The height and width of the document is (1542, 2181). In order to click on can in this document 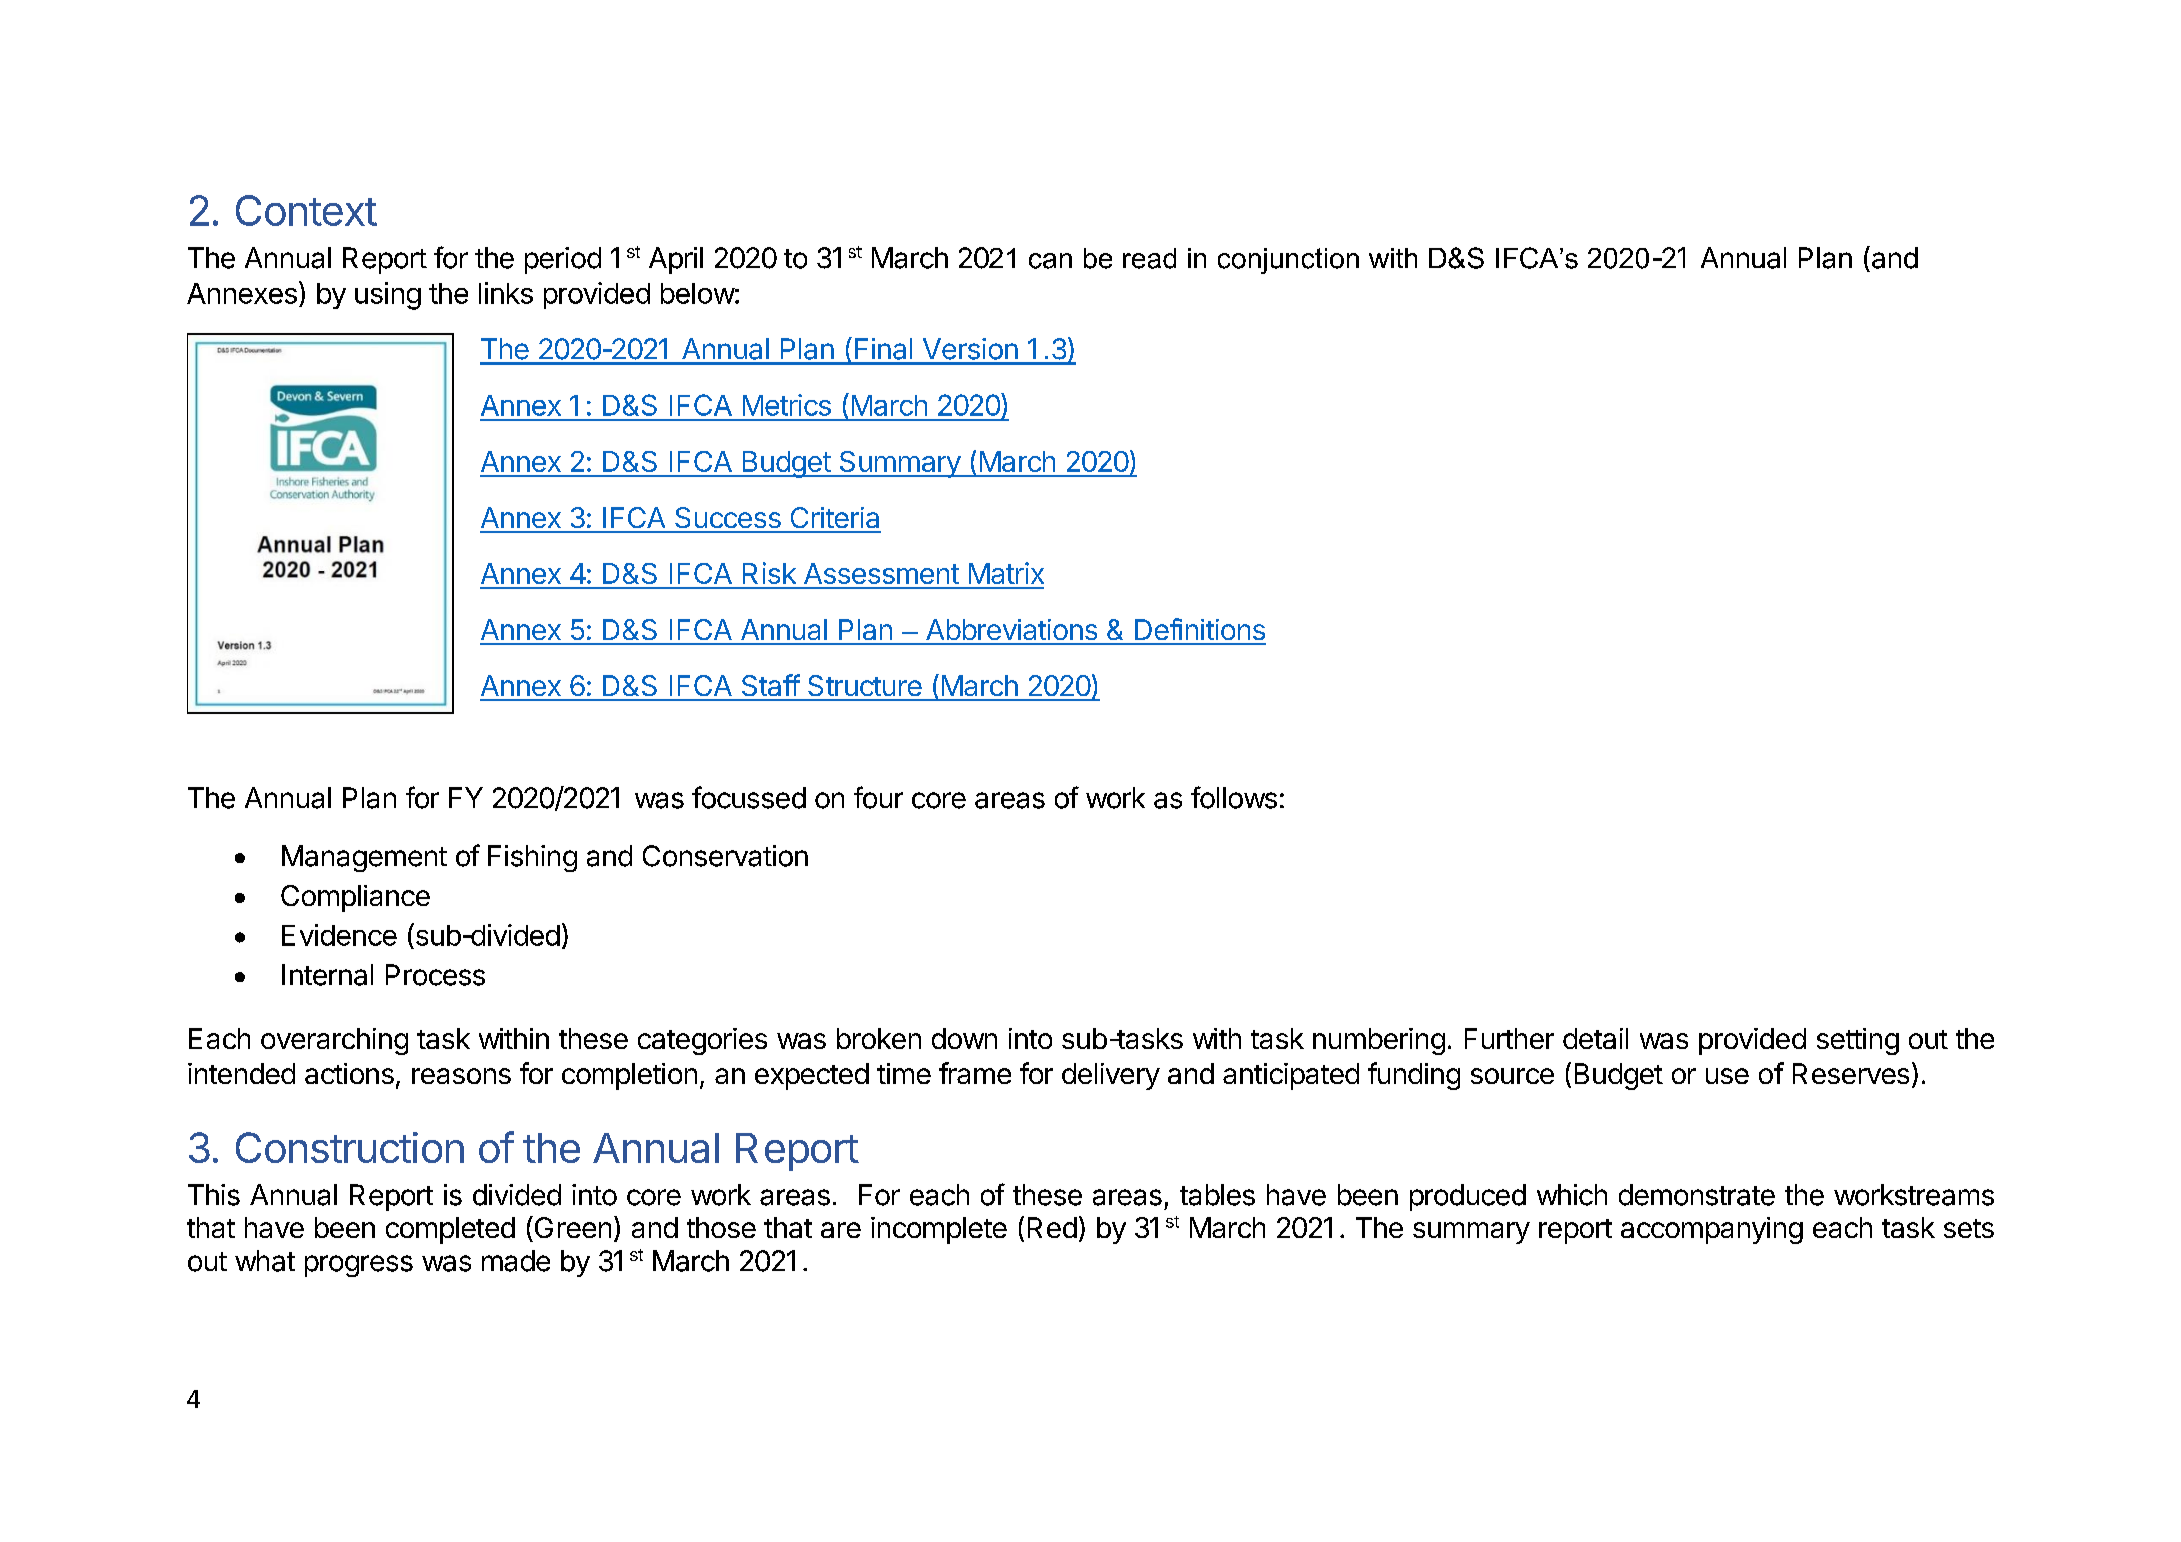, I will do `click(1050, 261)`.
